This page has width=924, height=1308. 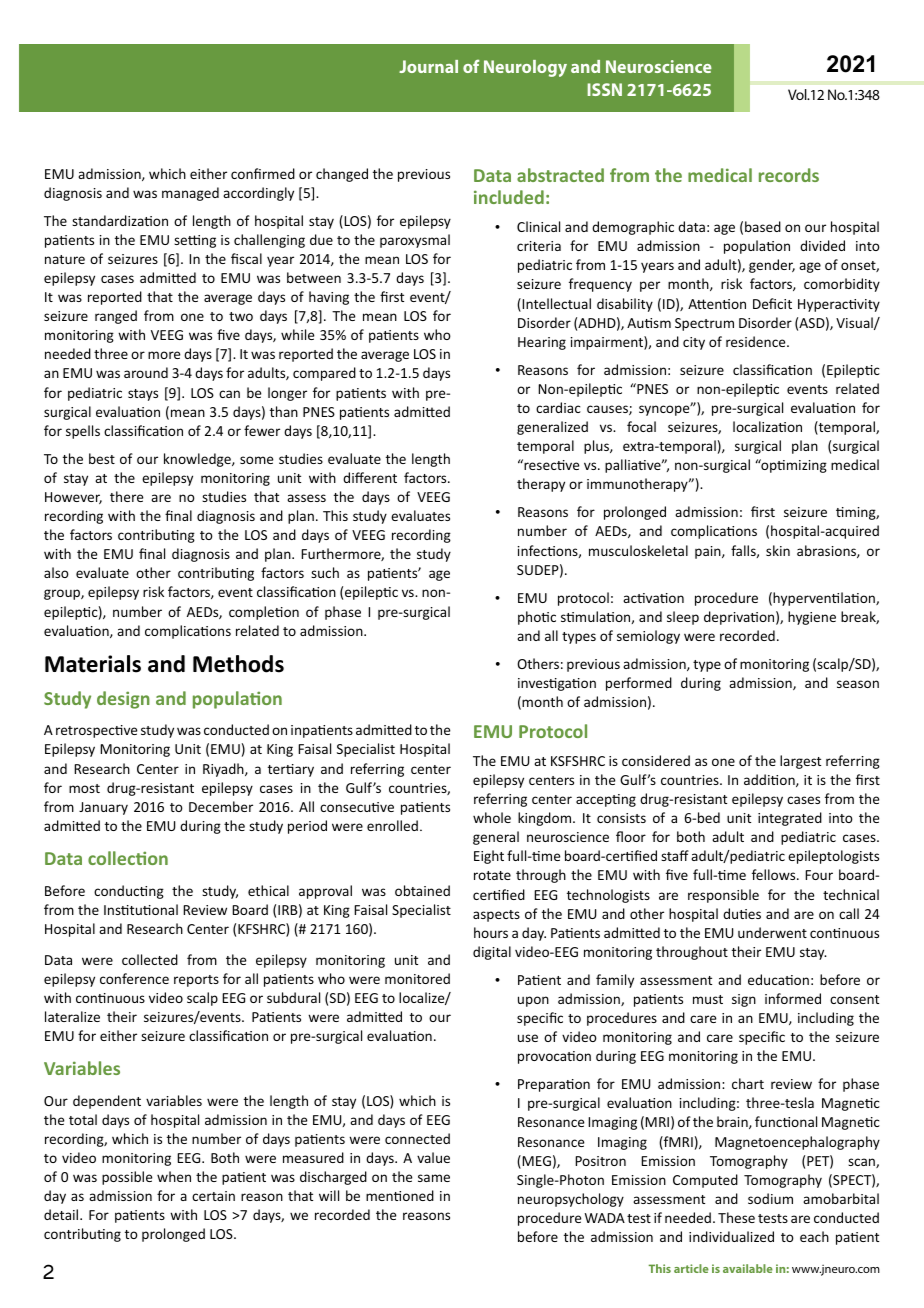 I want to click on records, so click(x=789, y=175).
